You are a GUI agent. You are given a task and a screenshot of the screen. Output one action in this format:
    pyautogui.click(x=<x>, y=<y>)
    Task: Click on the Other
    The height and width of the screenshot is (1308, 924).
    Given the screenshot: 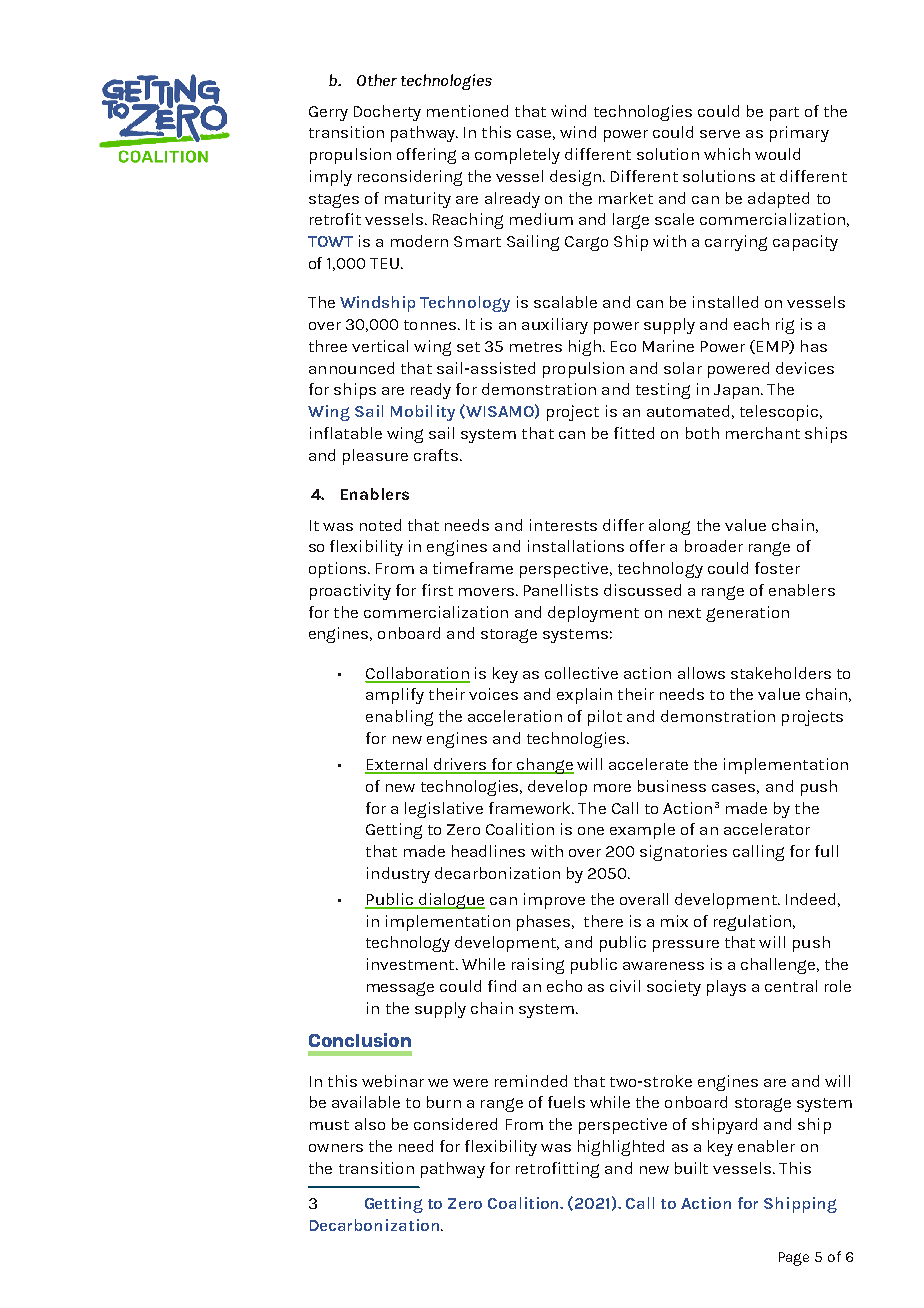 What is the action you would take?
    pyautogui.click(x=377, y=80)
